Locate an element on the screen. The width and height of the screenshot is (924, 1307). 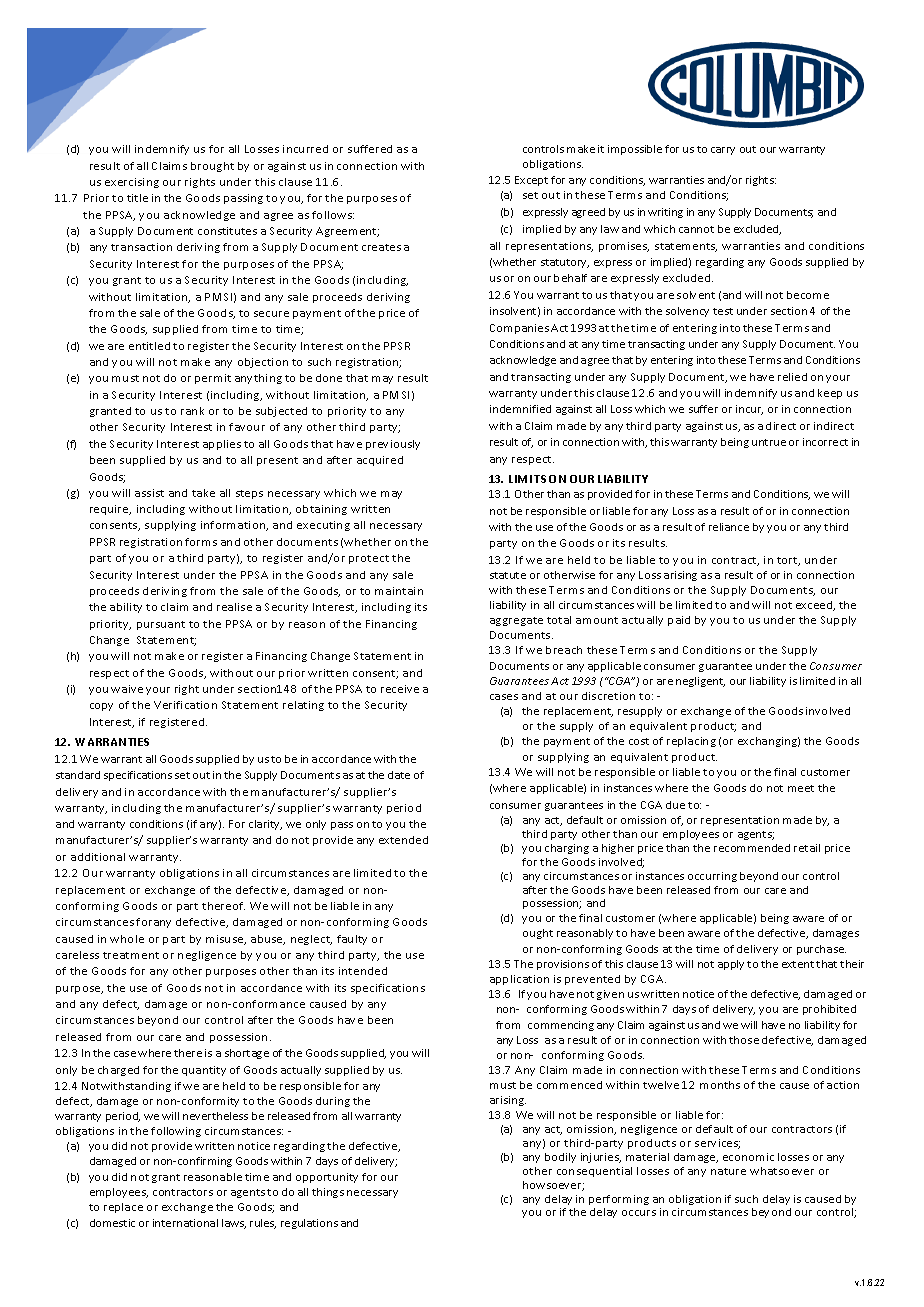
negligent is located at coordinates (700, 682).
